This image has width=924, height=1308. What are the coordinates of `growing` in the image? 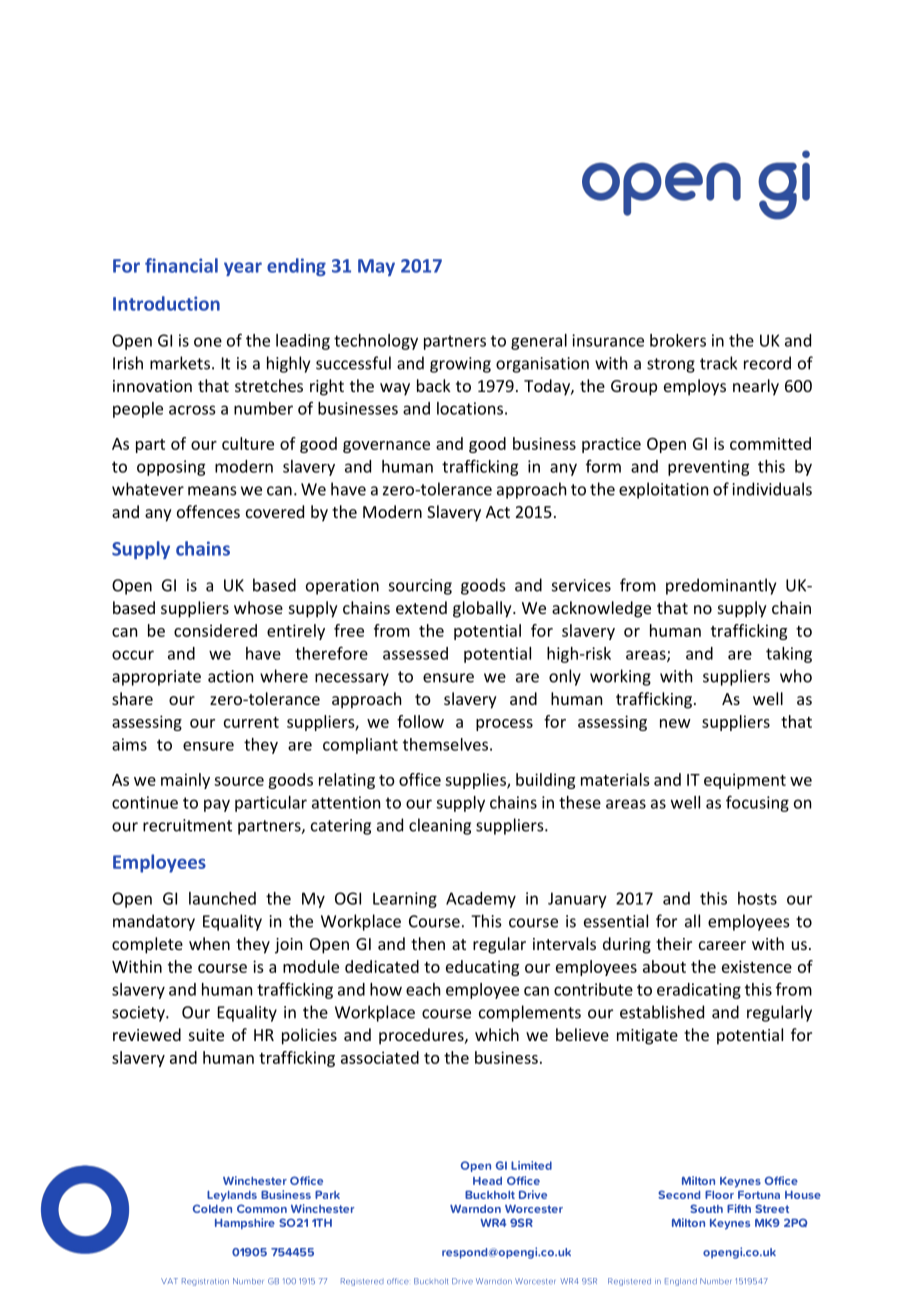 It's located at (460, 365).
